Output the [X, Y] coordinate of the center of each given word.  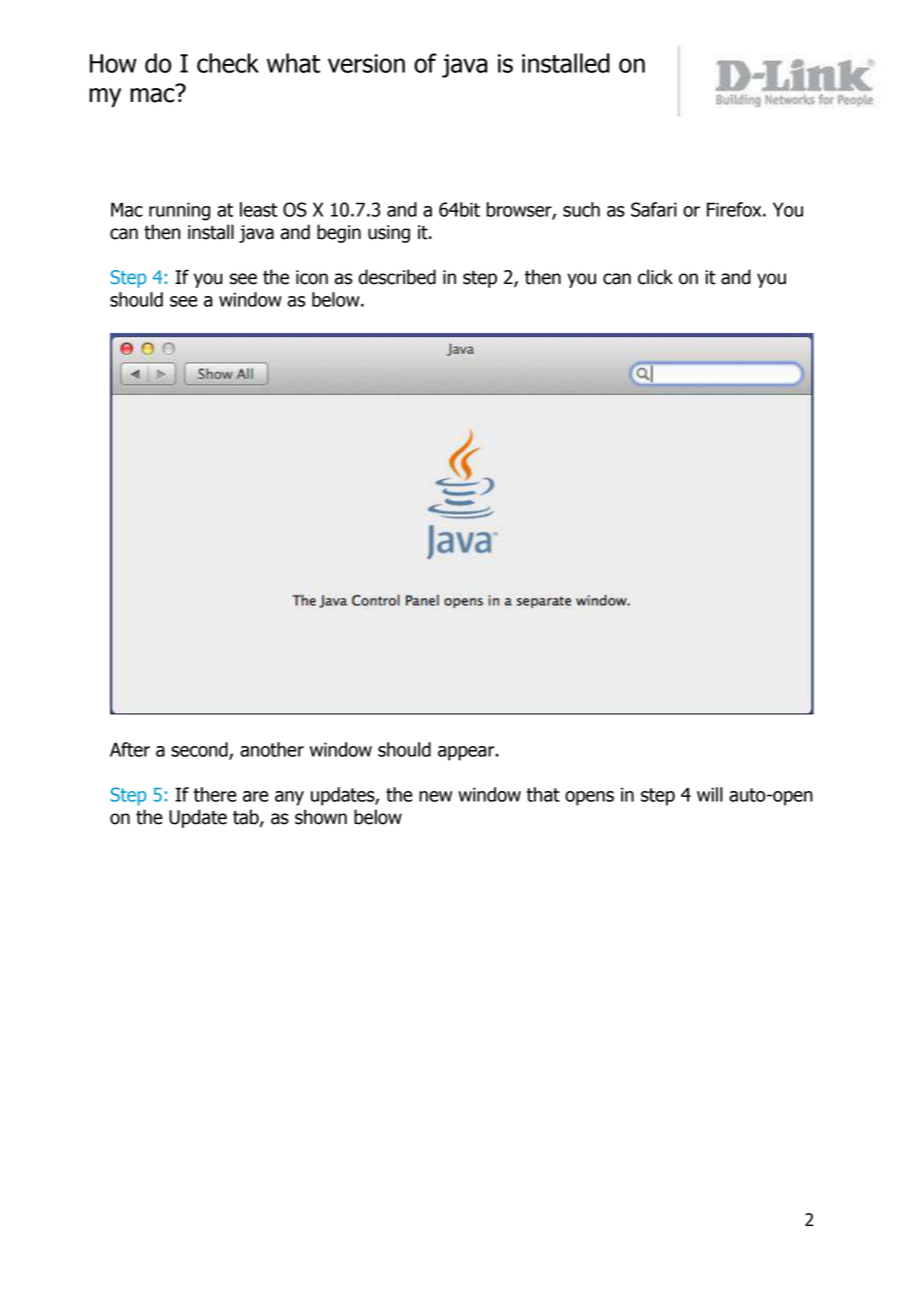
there [215, 794]
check [228, 63]
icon [312, 277]
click [655, 277]
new [435, 796]
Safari [654, 209]
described [397, 277]
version [366, 63]
